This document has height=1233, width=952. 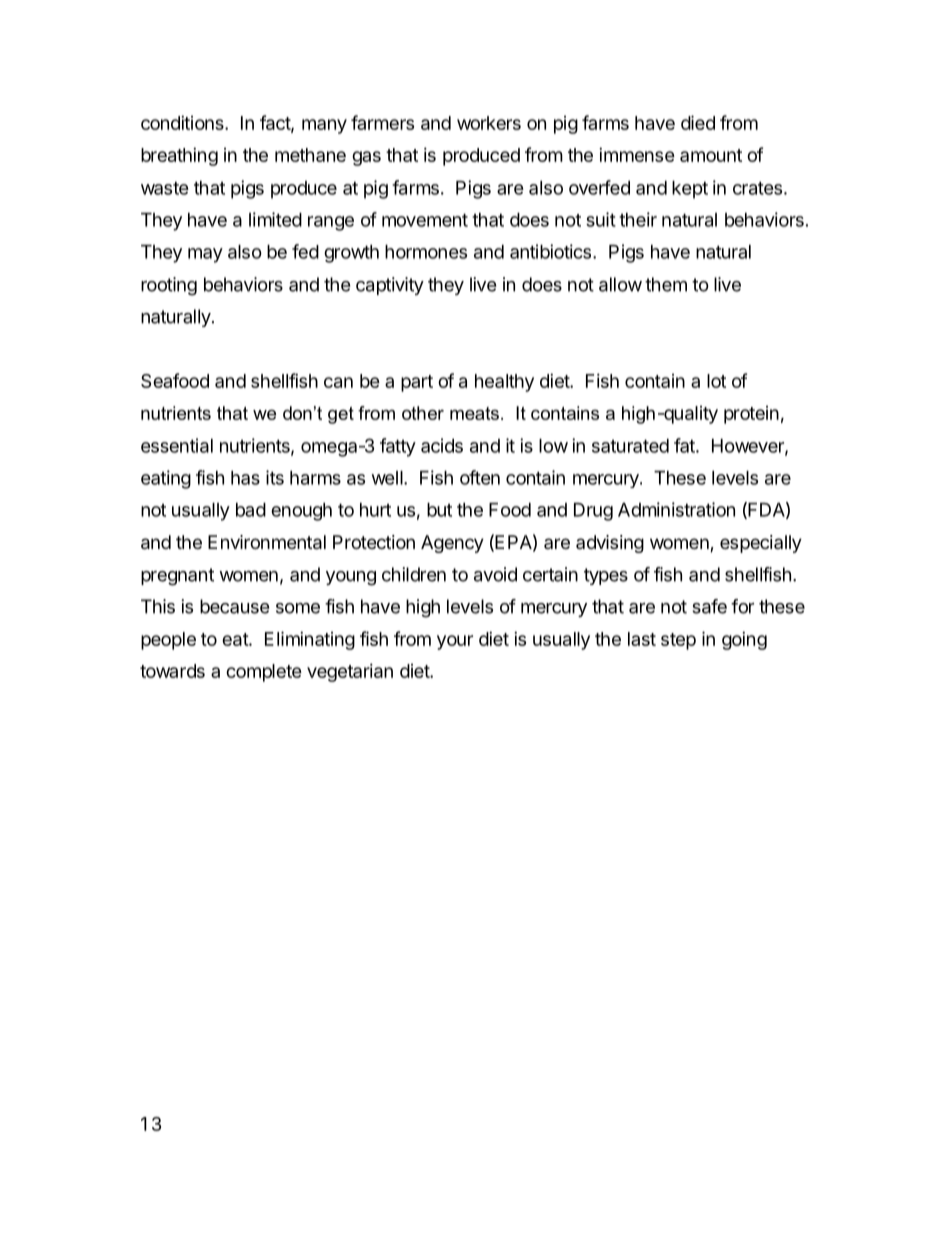 What do you see at coordinates (264, 673) in the document?
I see `complete` at bounding box center [264, 673].
